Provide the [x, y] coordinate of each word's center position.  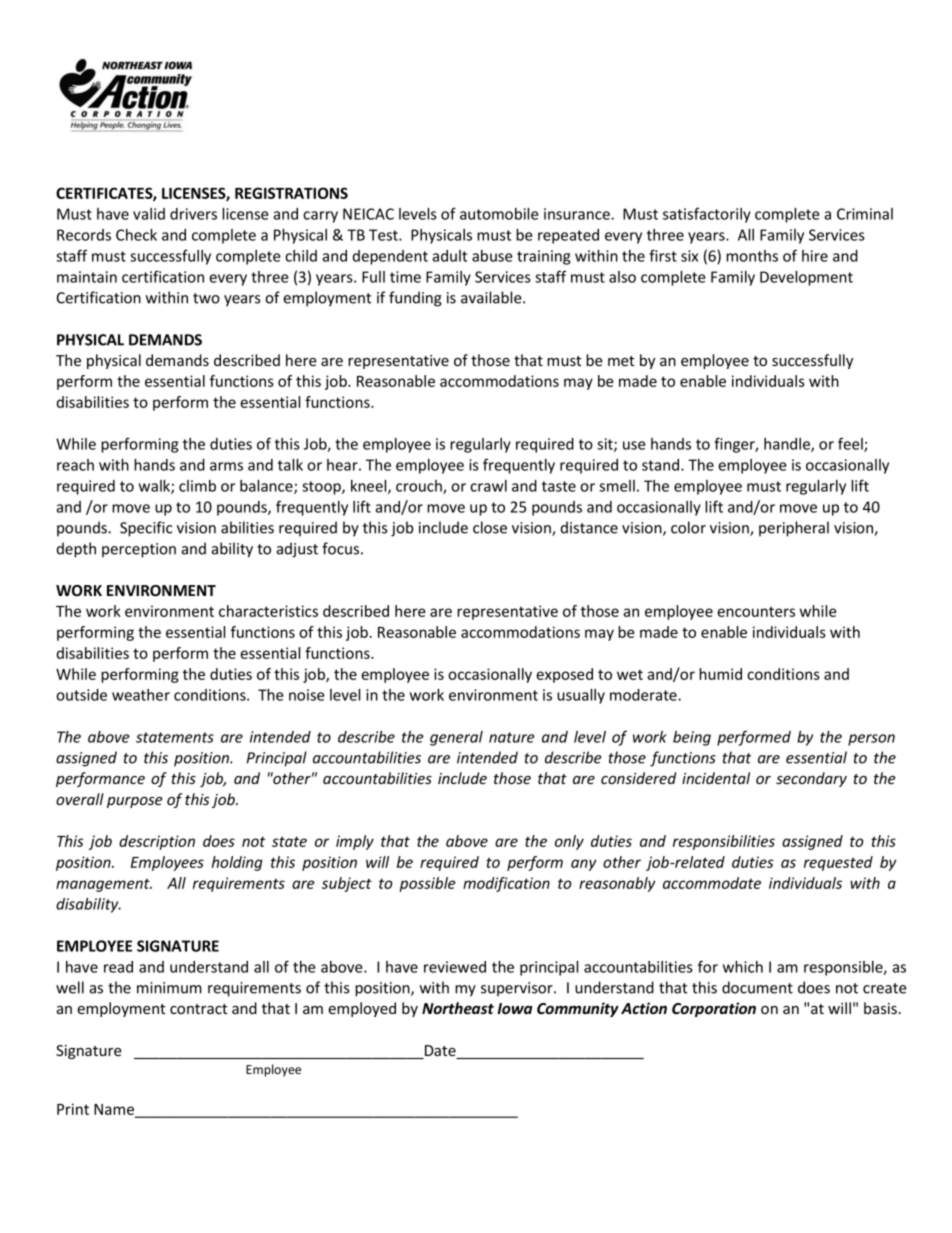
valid [149, 214]
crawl [488, 486]
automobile [499, 214]
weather [141, 695]
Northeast [458, 1008]
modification [506, 884]
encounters [756, 612]
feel [851, 444]
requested [838, 863]
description [157, 842]
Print [73, 1109]
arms [226, 466]
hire [815, 256]
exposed [564, 675]
